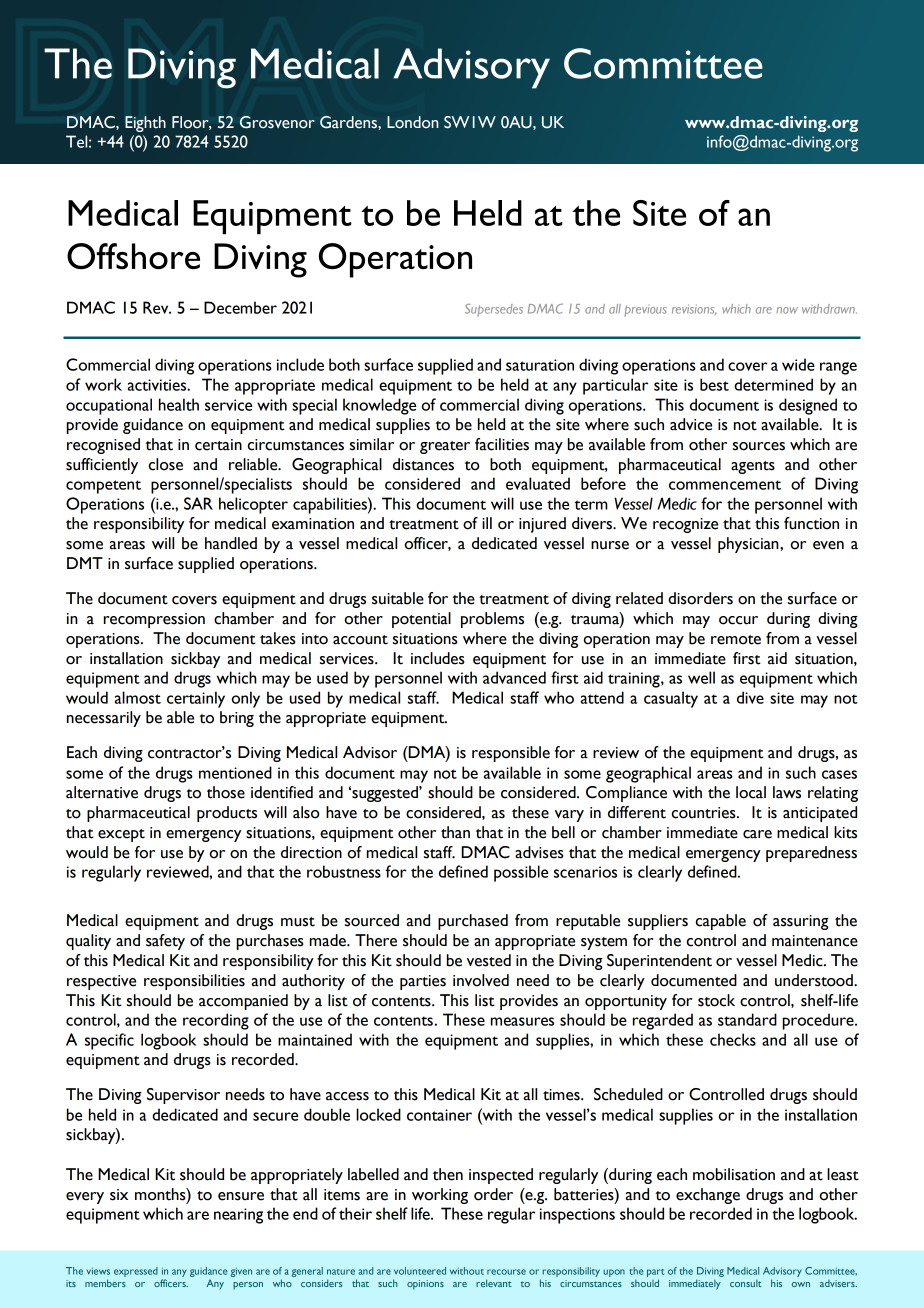  I want to click on health, so click(179, 404).
